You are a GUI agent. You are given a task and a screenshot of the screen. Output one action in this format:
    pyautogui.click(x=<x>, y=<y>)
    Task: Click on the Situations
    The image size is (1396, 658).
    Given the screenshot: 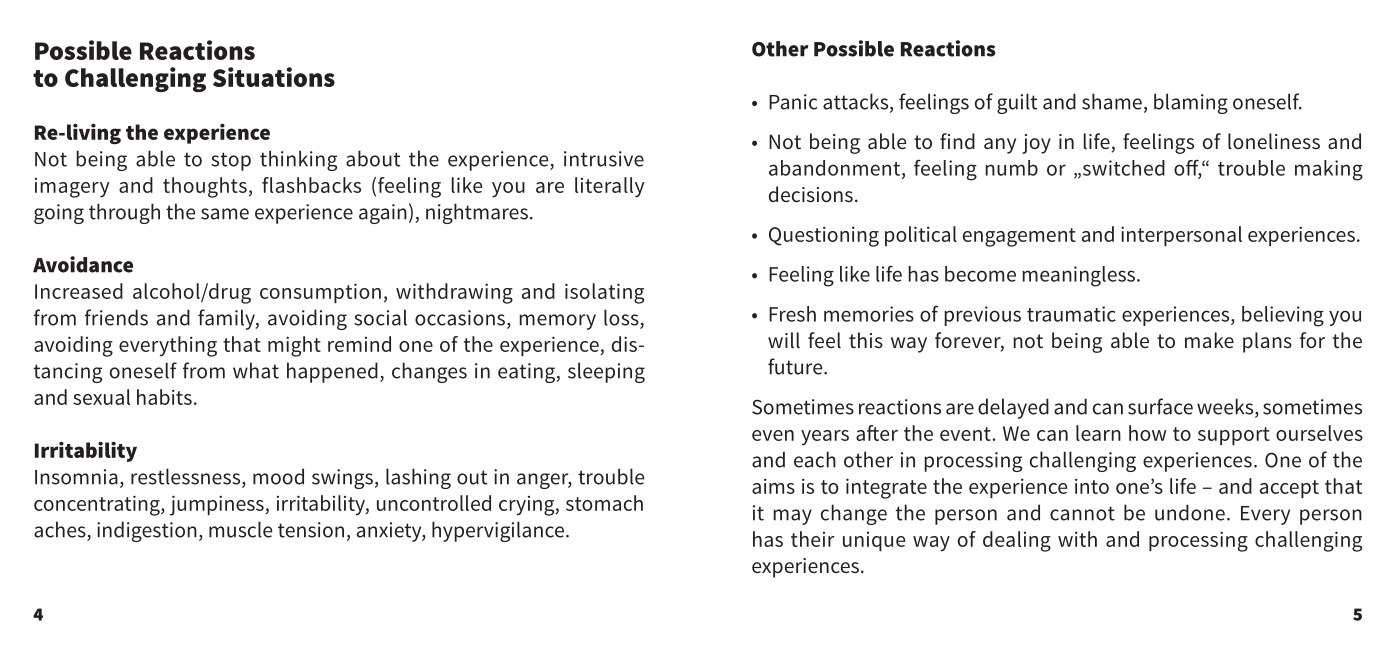 What is the action you would take?
    pyautogui.click(x=274, y=77)
